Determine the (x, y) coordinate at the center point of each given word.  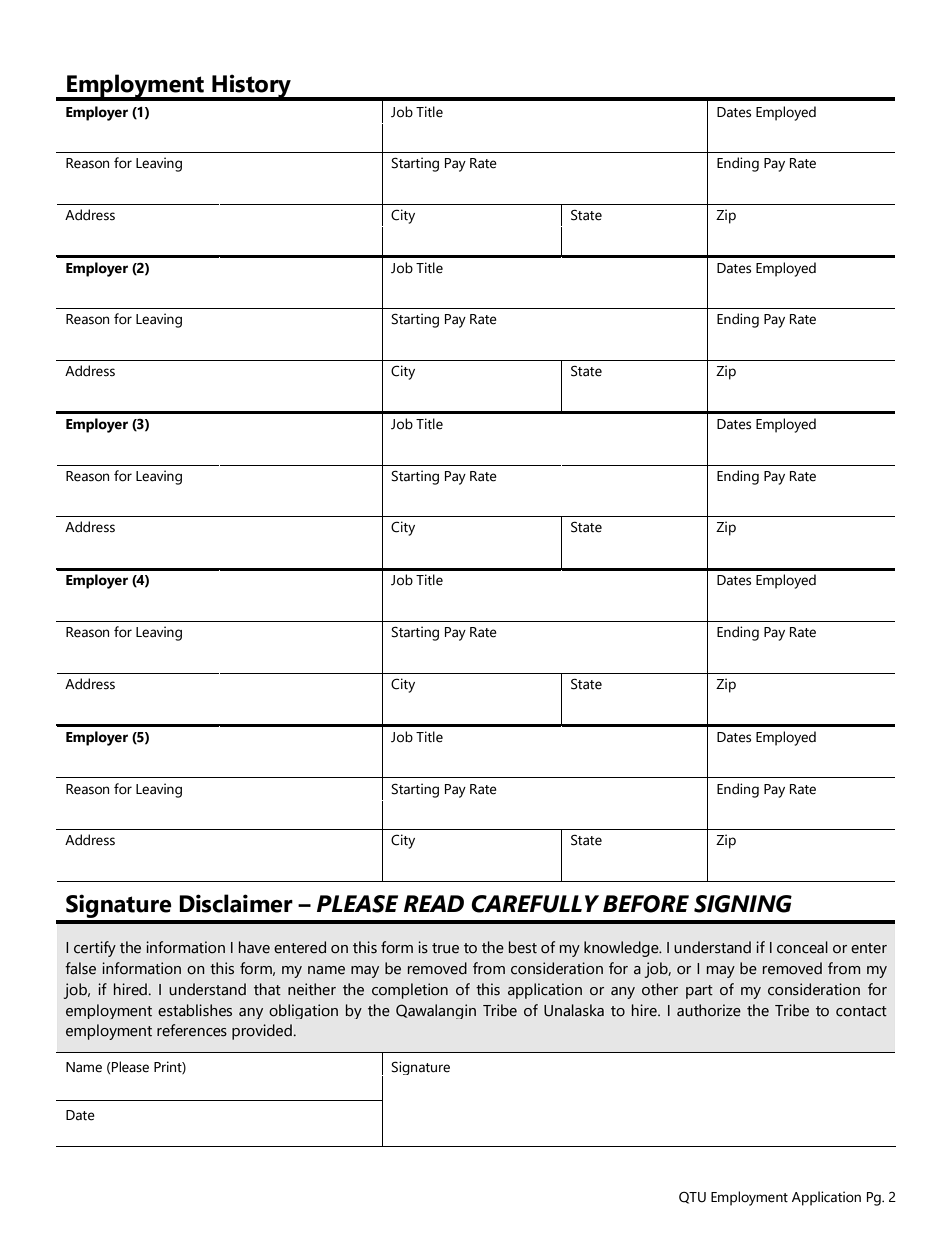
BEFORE (646, 904)
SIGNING (743, 904)
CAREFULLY (535, 904)
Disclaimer (236, 903)
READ (434, 903)
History (251, 87)
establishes (195, 1010)
